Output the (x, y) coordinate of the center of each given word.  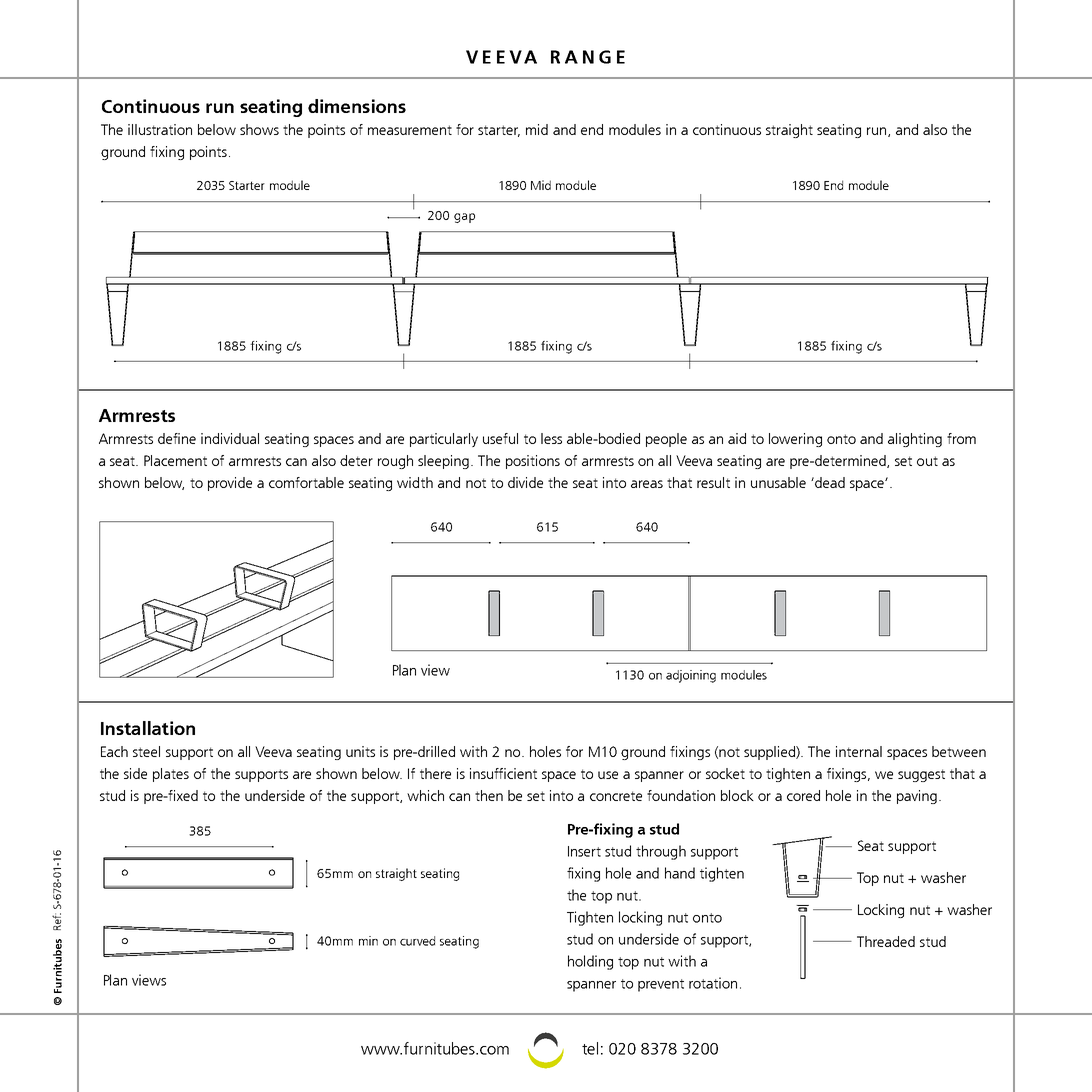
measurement (410, 130)
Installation (148, 728)
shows (259, 129)
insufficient (503, 773)
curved (417, 941)
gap (464, 218)
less (551, 438)
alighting (915, 440)
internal (859, 751)
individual (230, 438)
